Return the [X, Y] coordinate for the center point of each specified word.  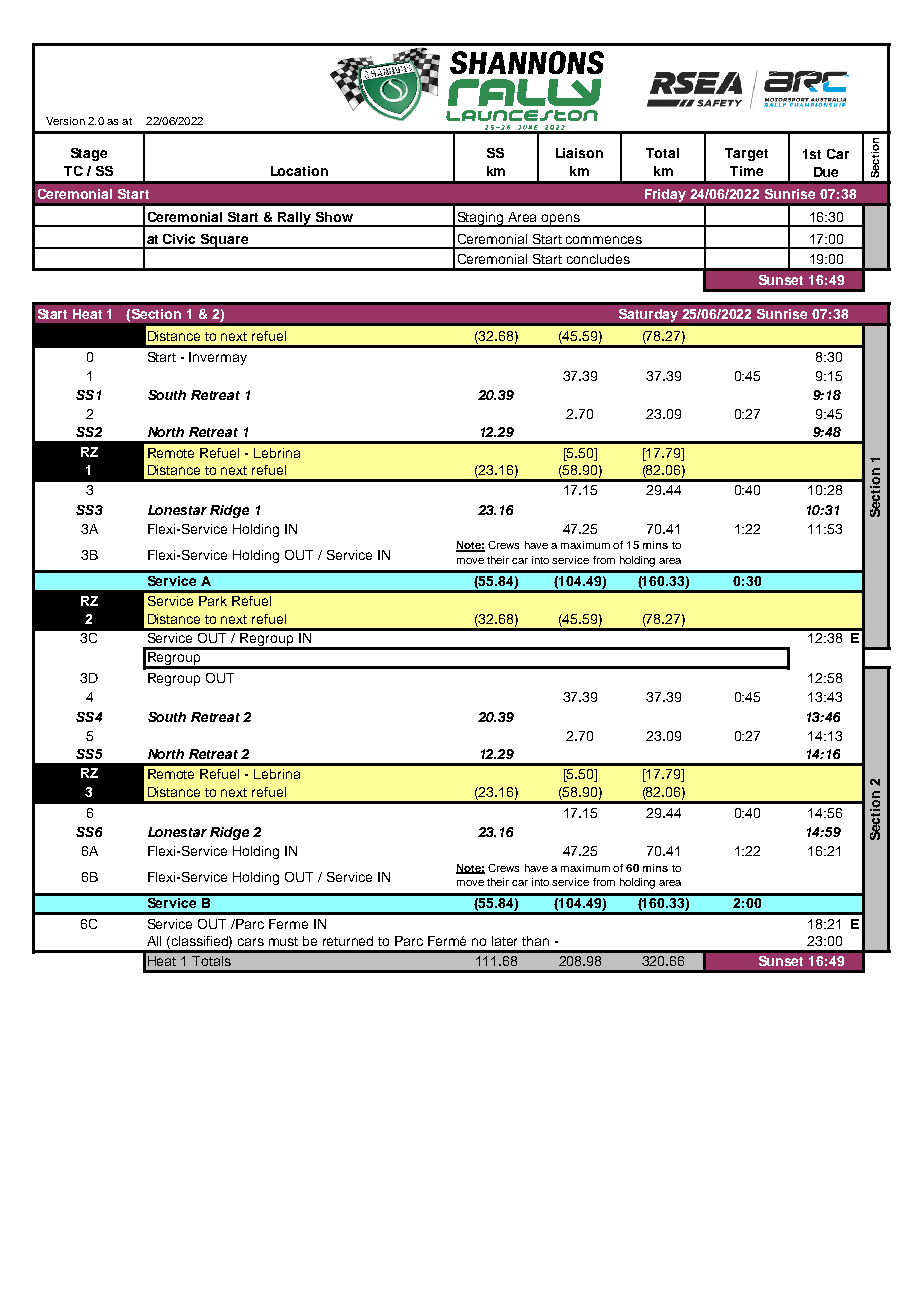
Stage [89, 154]
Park [213, 601]
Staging [480, 219]
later [504, 941]
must [283, 941]
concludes [598, 259]
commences [604, 240]
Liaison [579, 153]
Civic [179, 239]
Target [746, 154]
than [535, 941]
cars [251, 942]
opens [561, 220]
